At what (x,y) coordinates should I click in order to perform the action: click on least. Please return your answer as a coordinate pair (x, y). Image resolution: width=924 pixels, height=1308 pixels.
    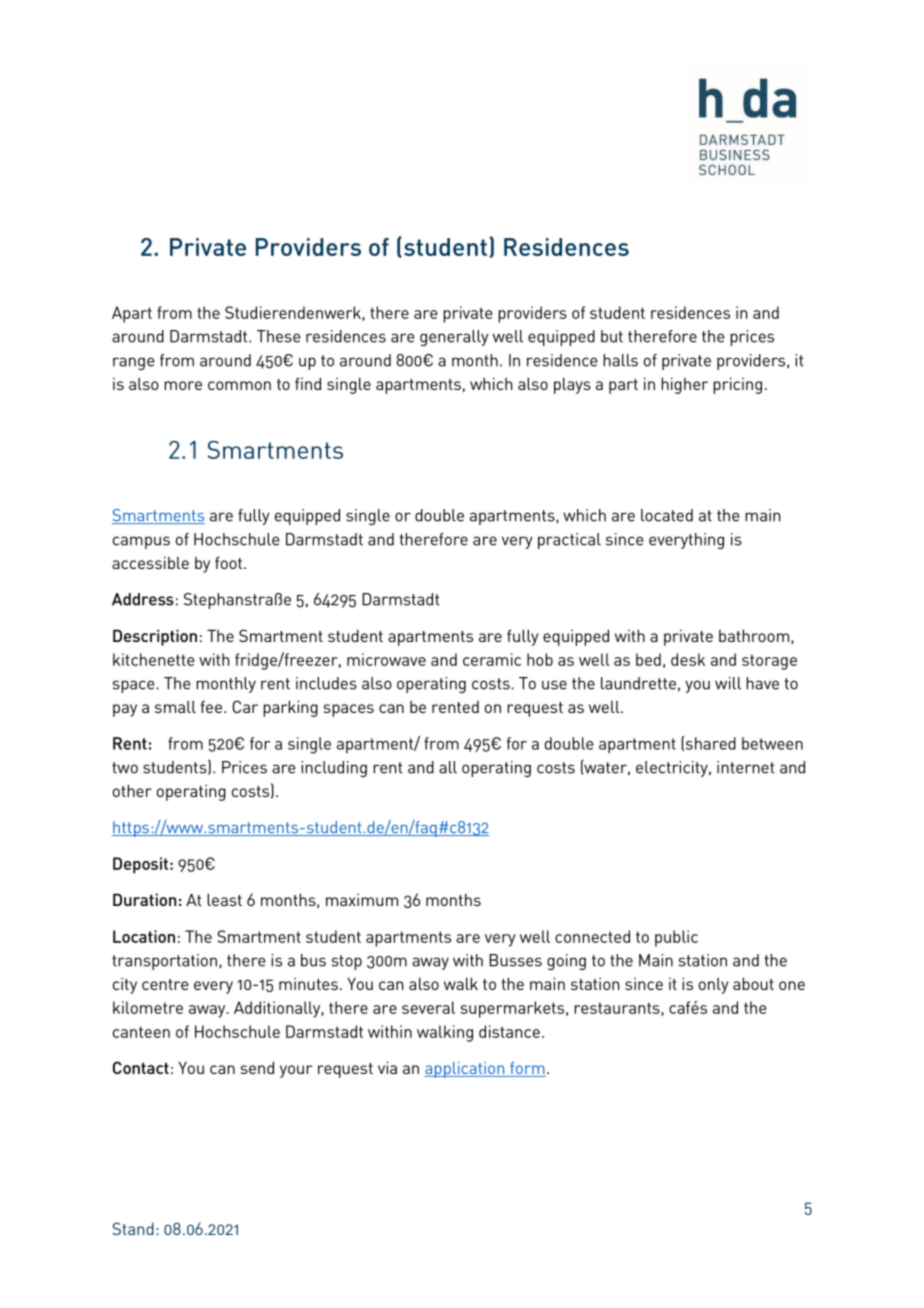
    Looking at the image, I should click on (224, 899).
